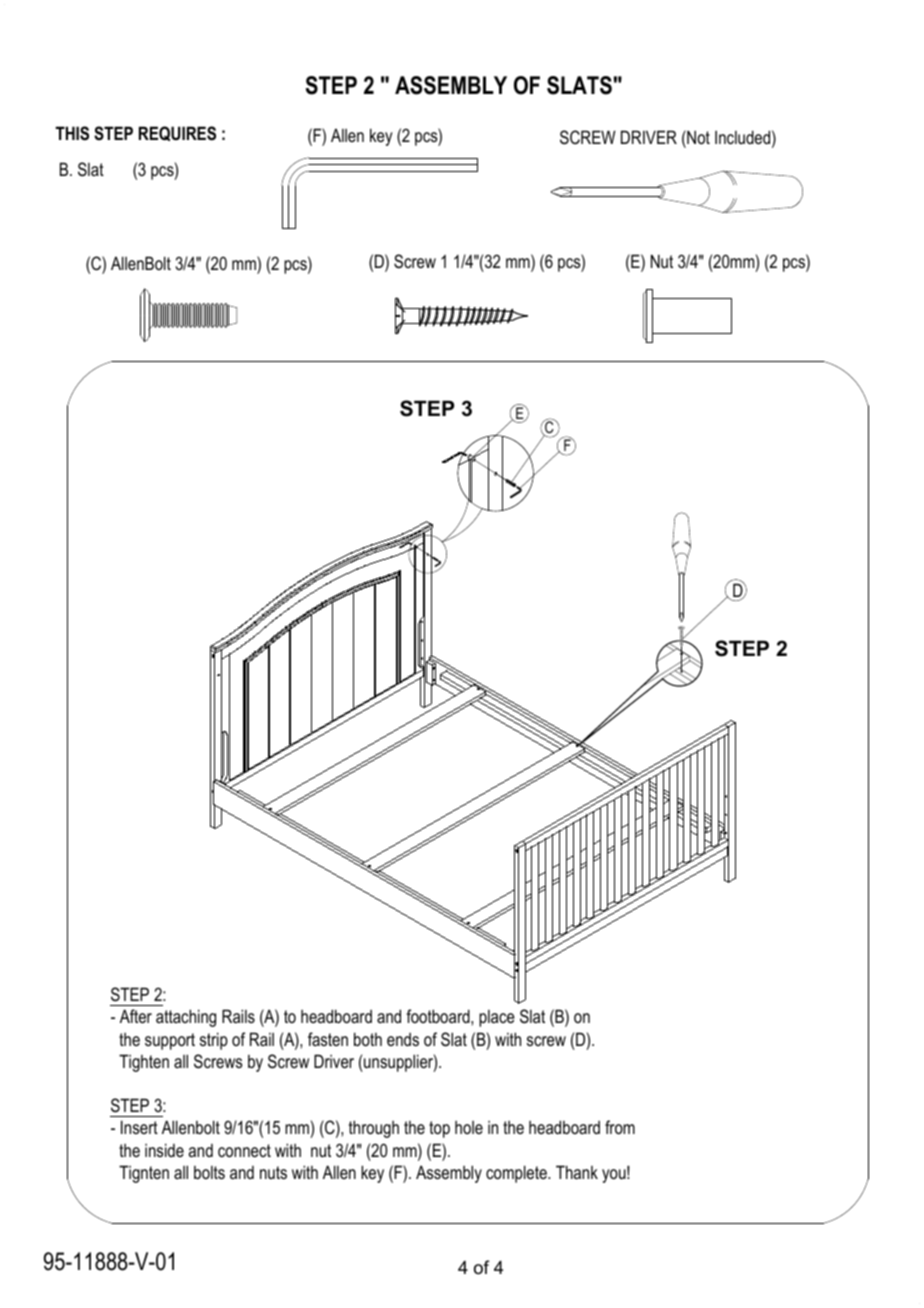 This page has height=1308, width=924. Describe the element at coordinates (439, 1016) in the page. I see `footboard` at that location.
